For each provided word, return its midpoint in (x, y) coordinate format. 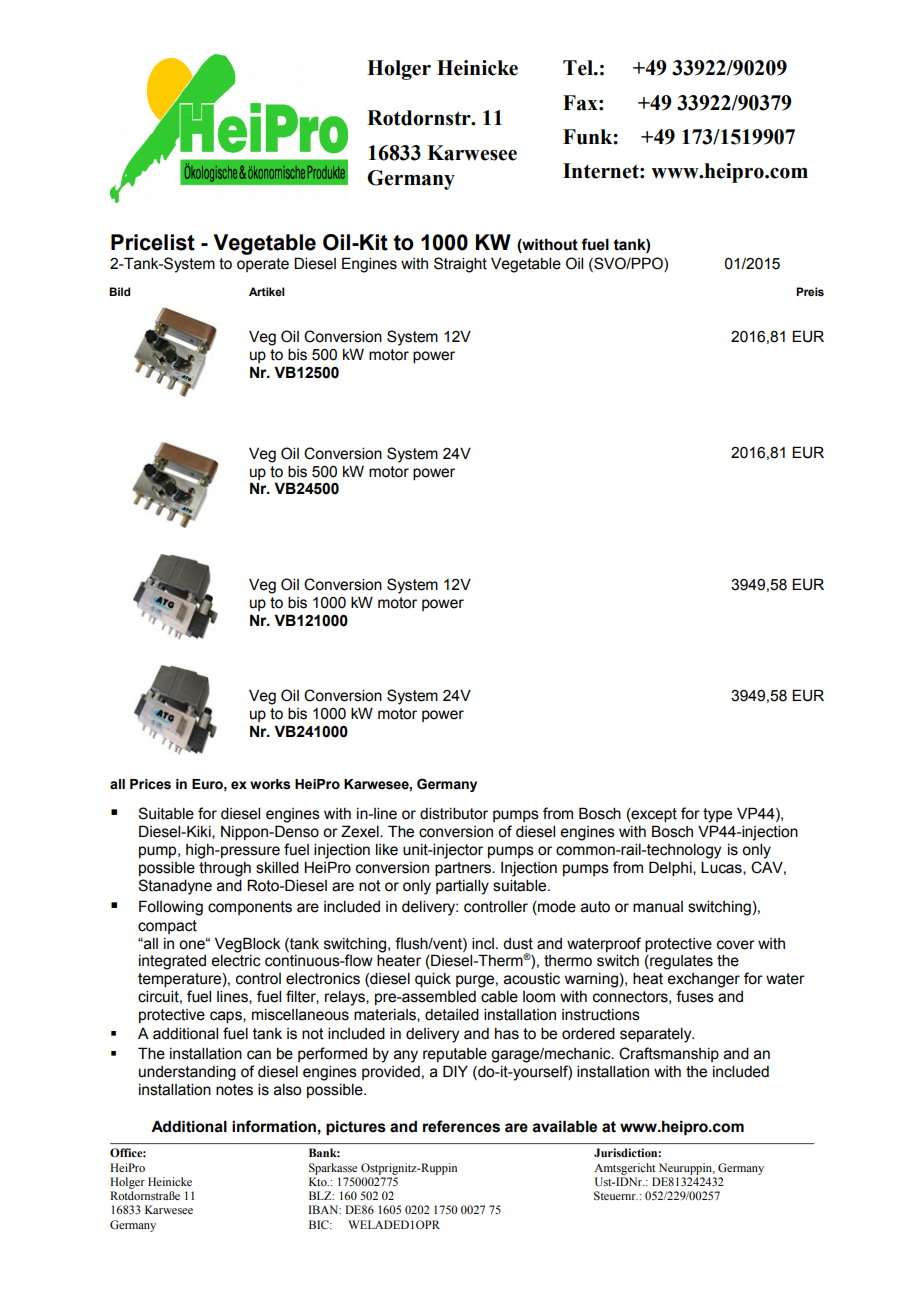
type (717, 815)
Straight (460, 265)
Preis (810, 291)
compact (167, 927)
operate (263, 265)
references (461, 1126)
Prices (150, 784)
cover (736, 945)
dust (518, 944)
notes (234, 1090)
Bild (119, 291)
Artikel (267, 291)
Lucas (722, 868)
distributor (454, 814)
